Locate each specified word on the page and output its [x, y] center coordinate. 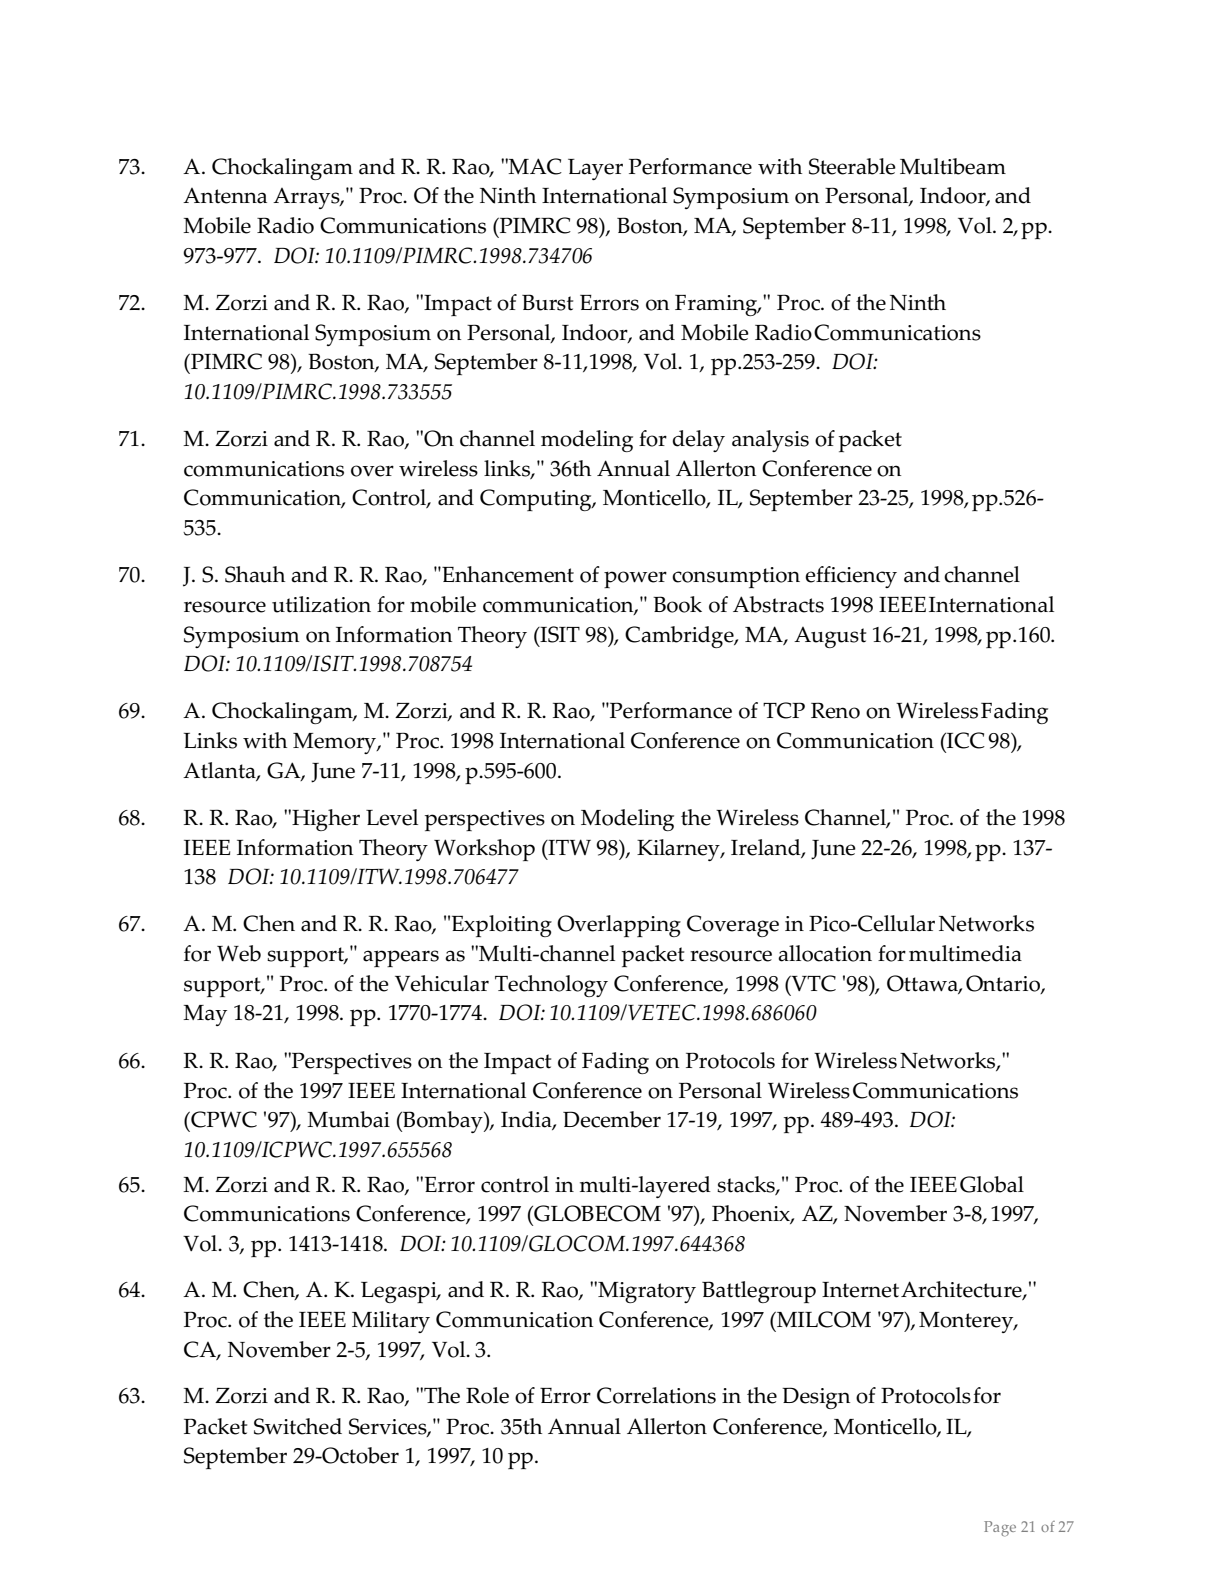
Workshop [484, 850]
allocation [825, 953]
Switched [298, 1426]
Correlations [656, 1395]
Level [392, 817]
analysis [770, 441]
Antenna [225, 196]
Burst [547, 302]
